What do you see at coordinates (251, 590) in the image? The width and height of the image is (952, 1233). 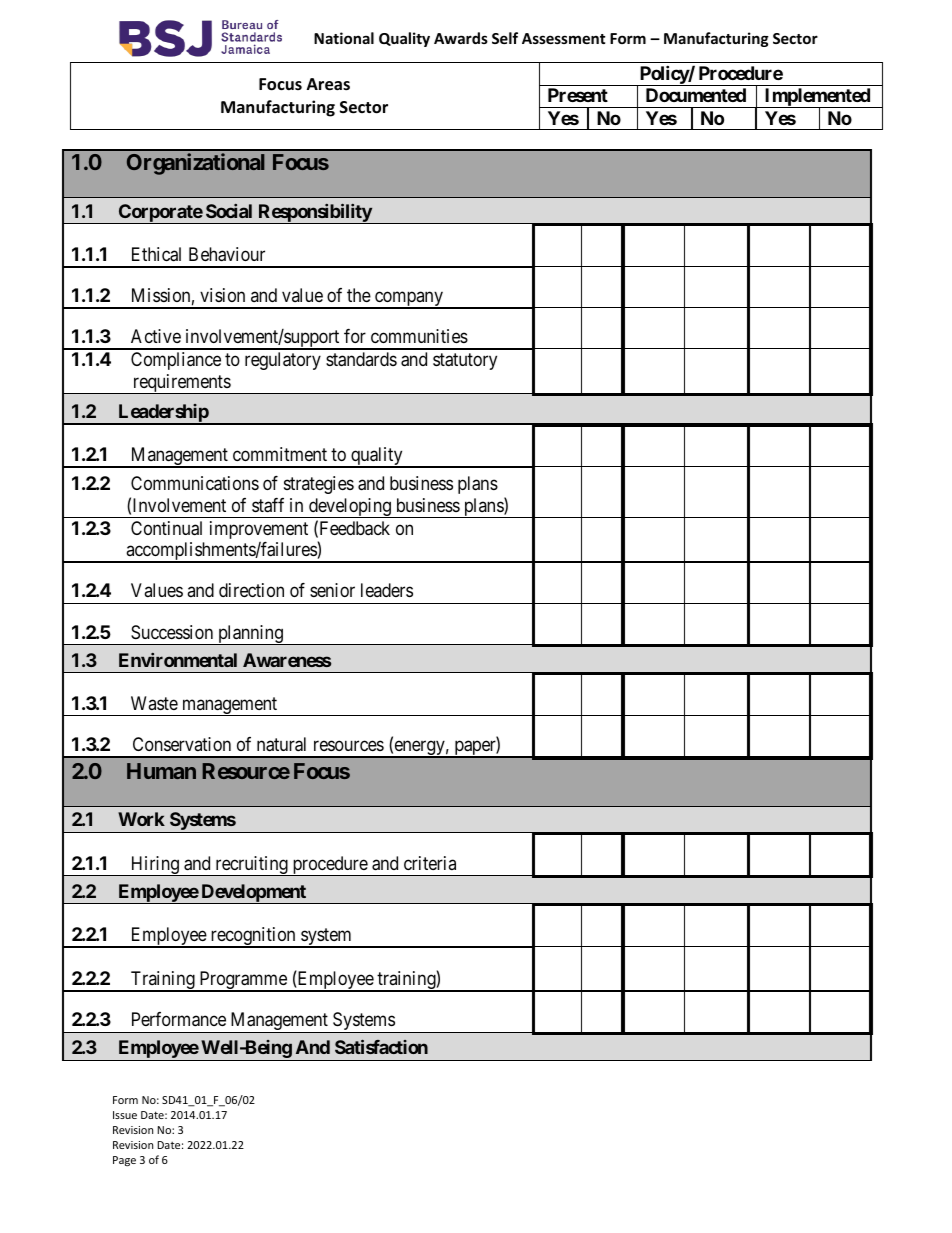 I see `direction` at bounding box center [251, 590].
